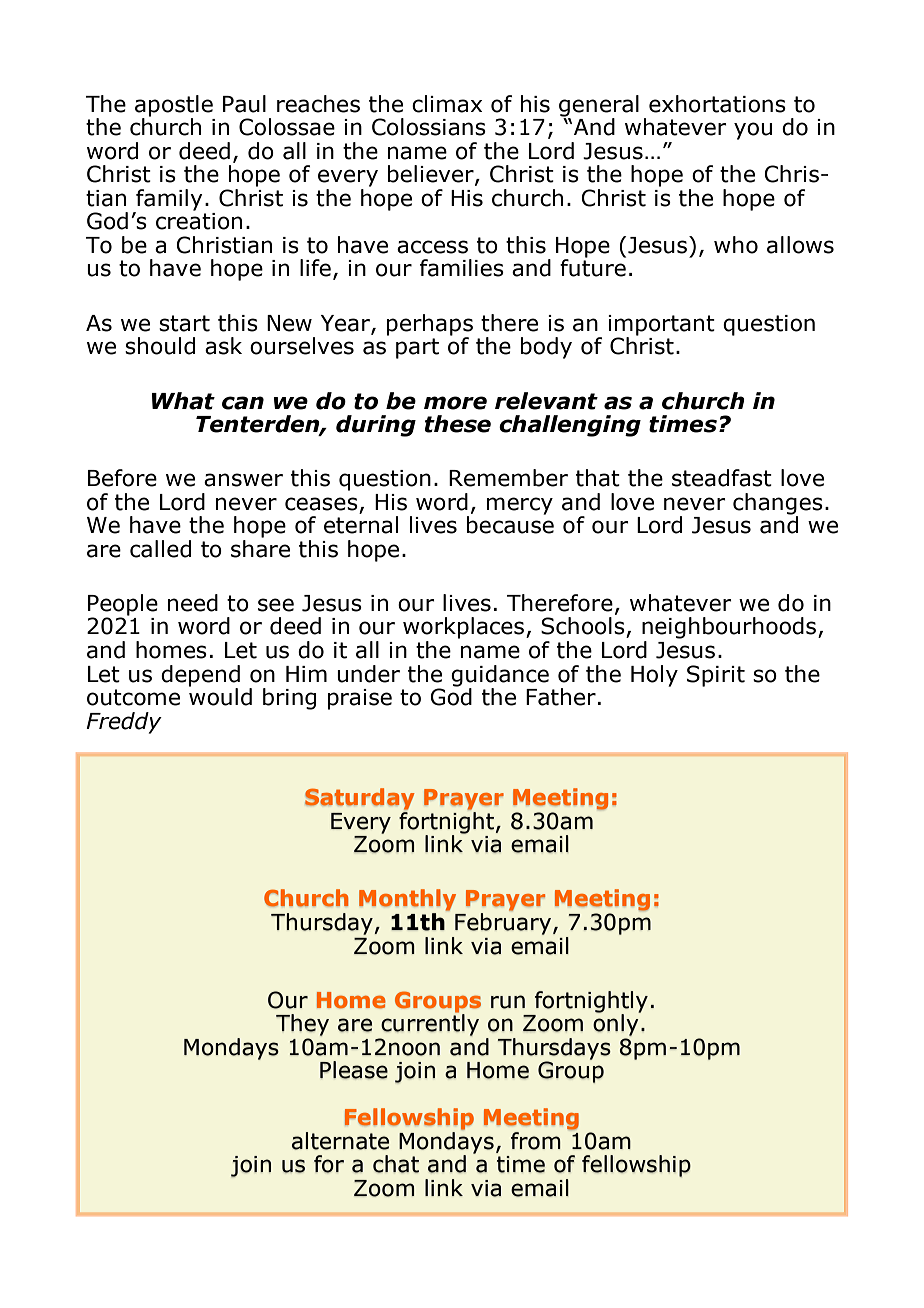 Image resolution: width=924 pixels, height=1308 pixels. What do you see at coordinates (753, 131) in the screenshot?
I see `you` at bounding box center [753, 131].
